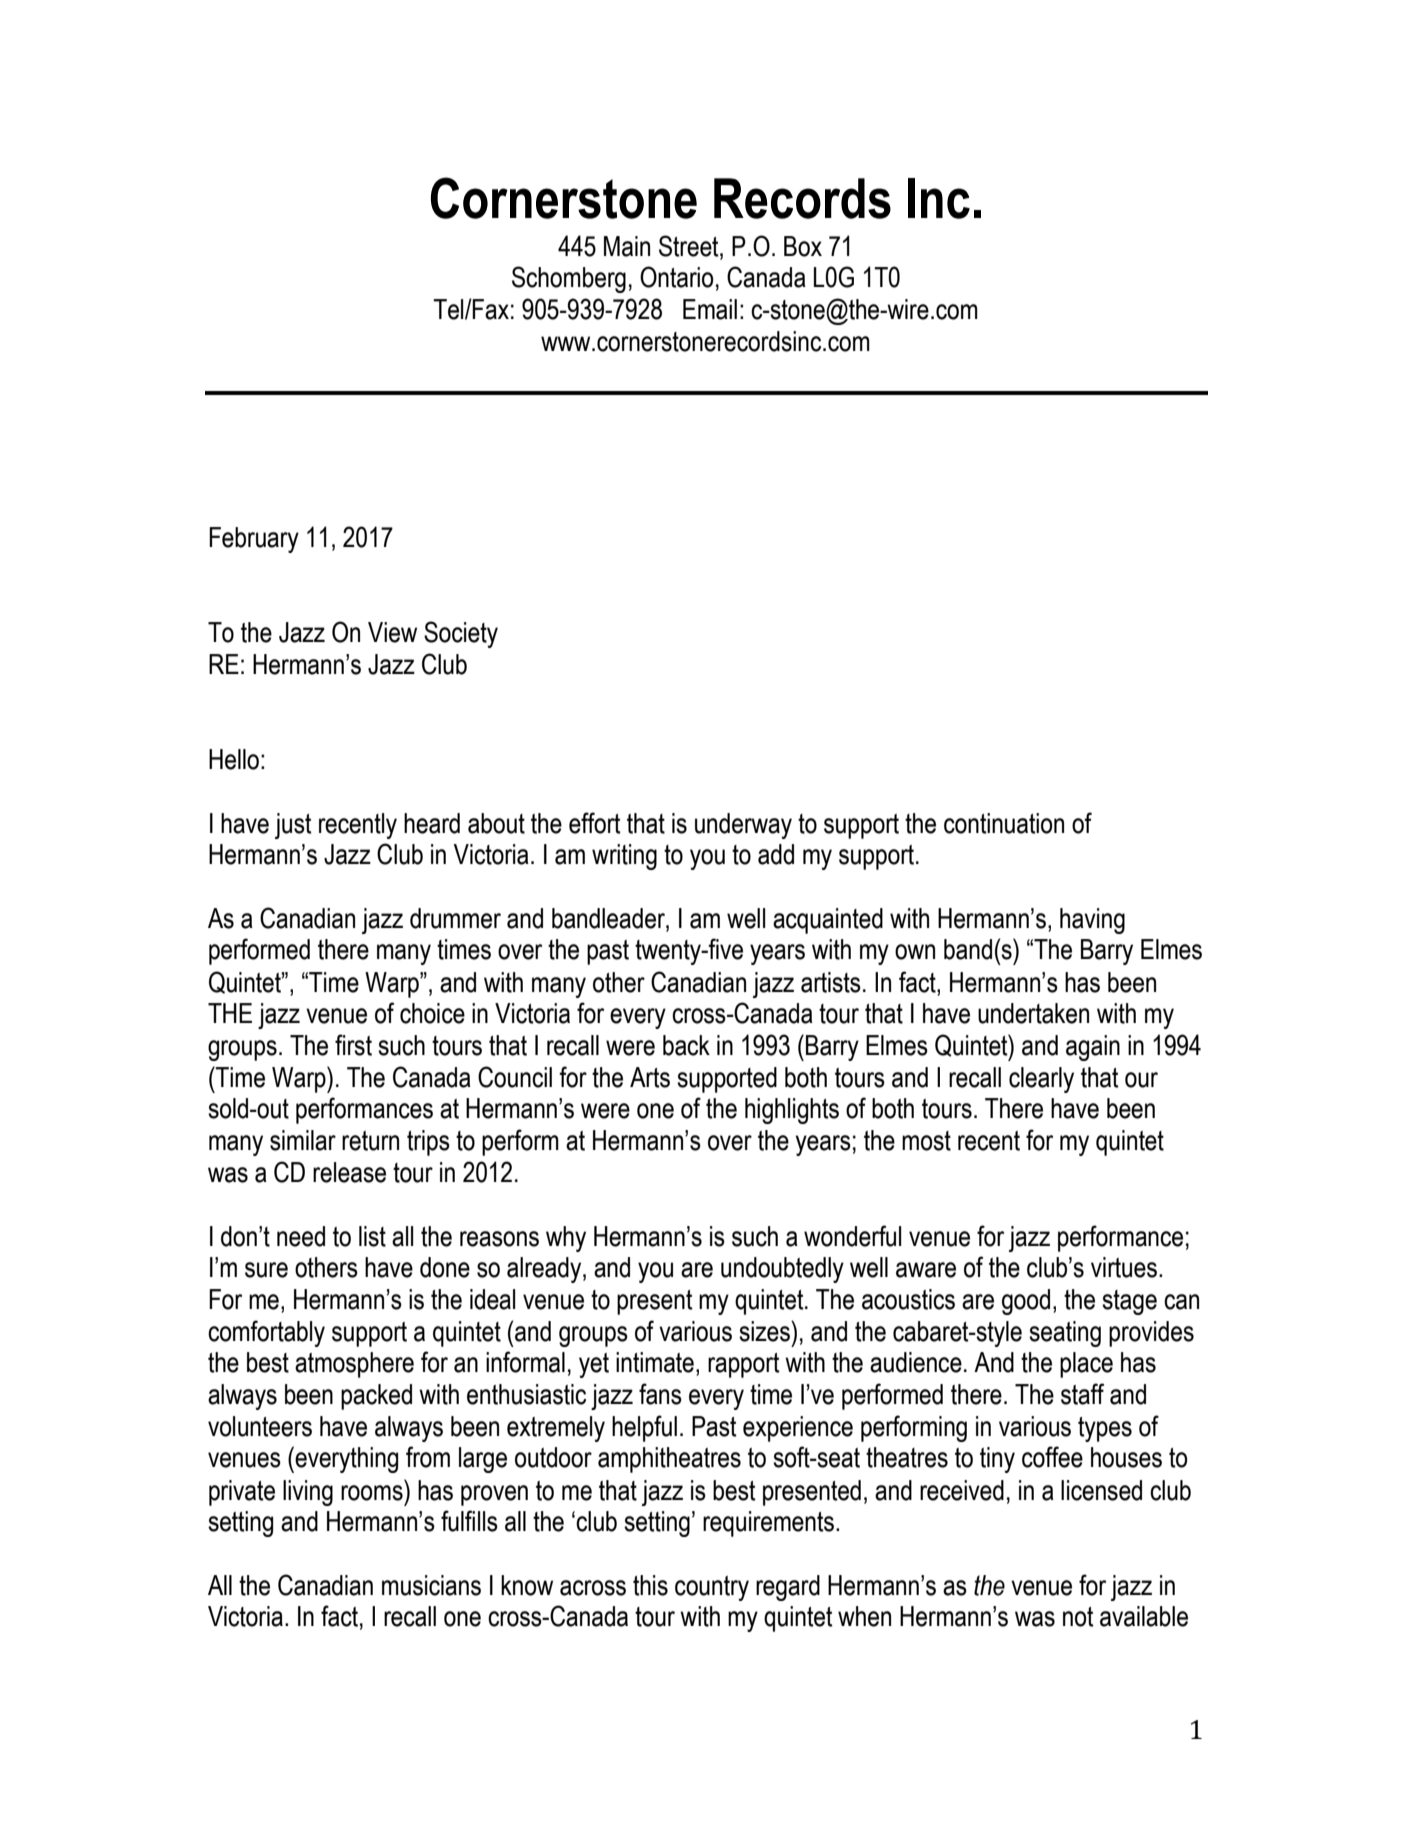  I want to click on having, so click(1092, 921).
